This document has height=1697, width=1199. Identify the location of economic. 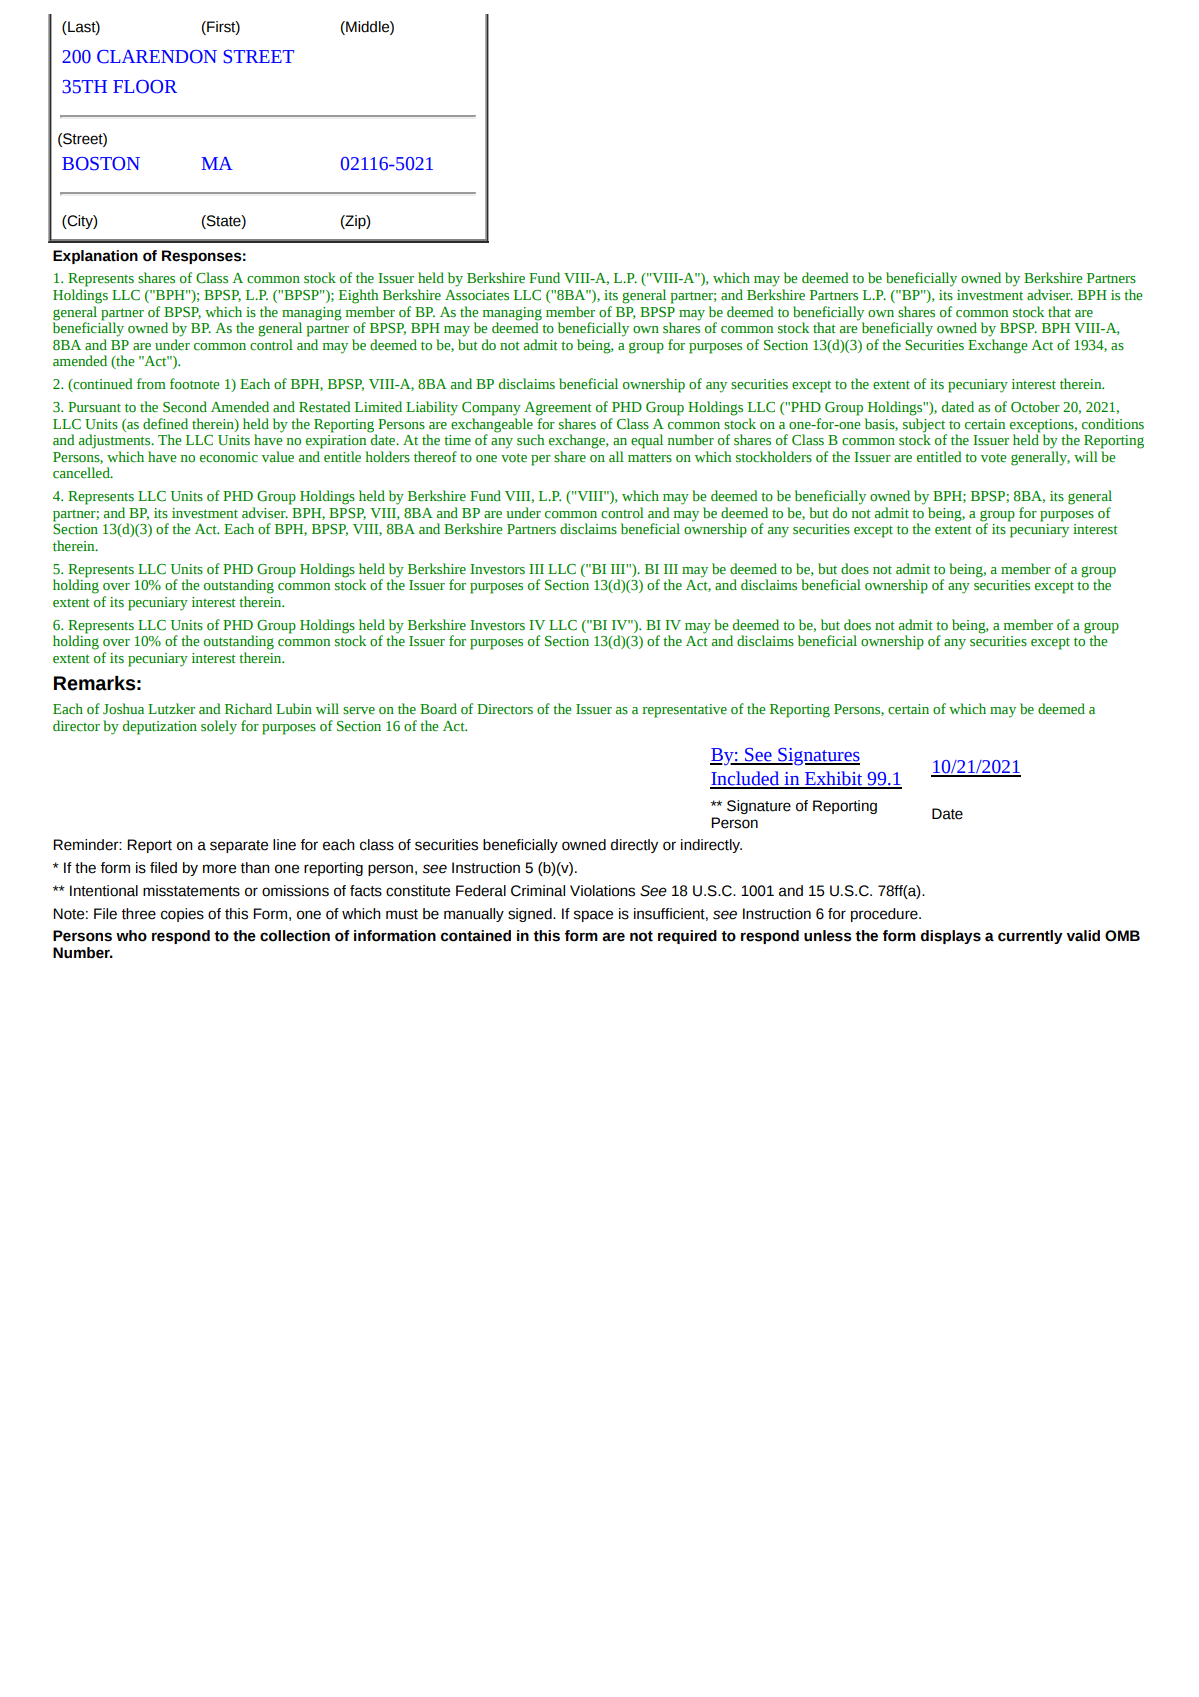
(229, 457).
